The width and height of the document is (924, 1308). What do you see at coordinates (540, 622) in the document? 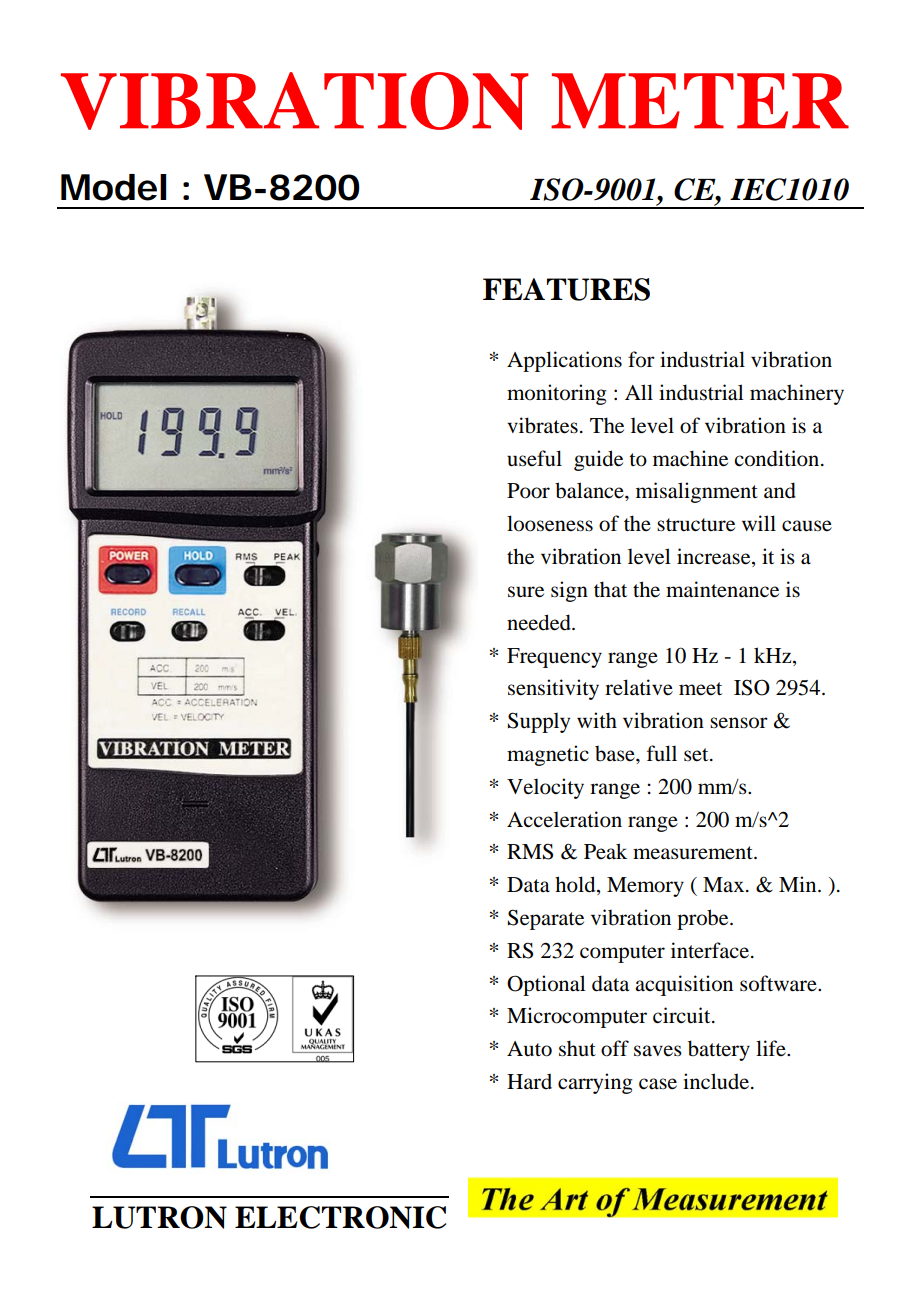
I see `needed` at bounding box center [540, 622].
